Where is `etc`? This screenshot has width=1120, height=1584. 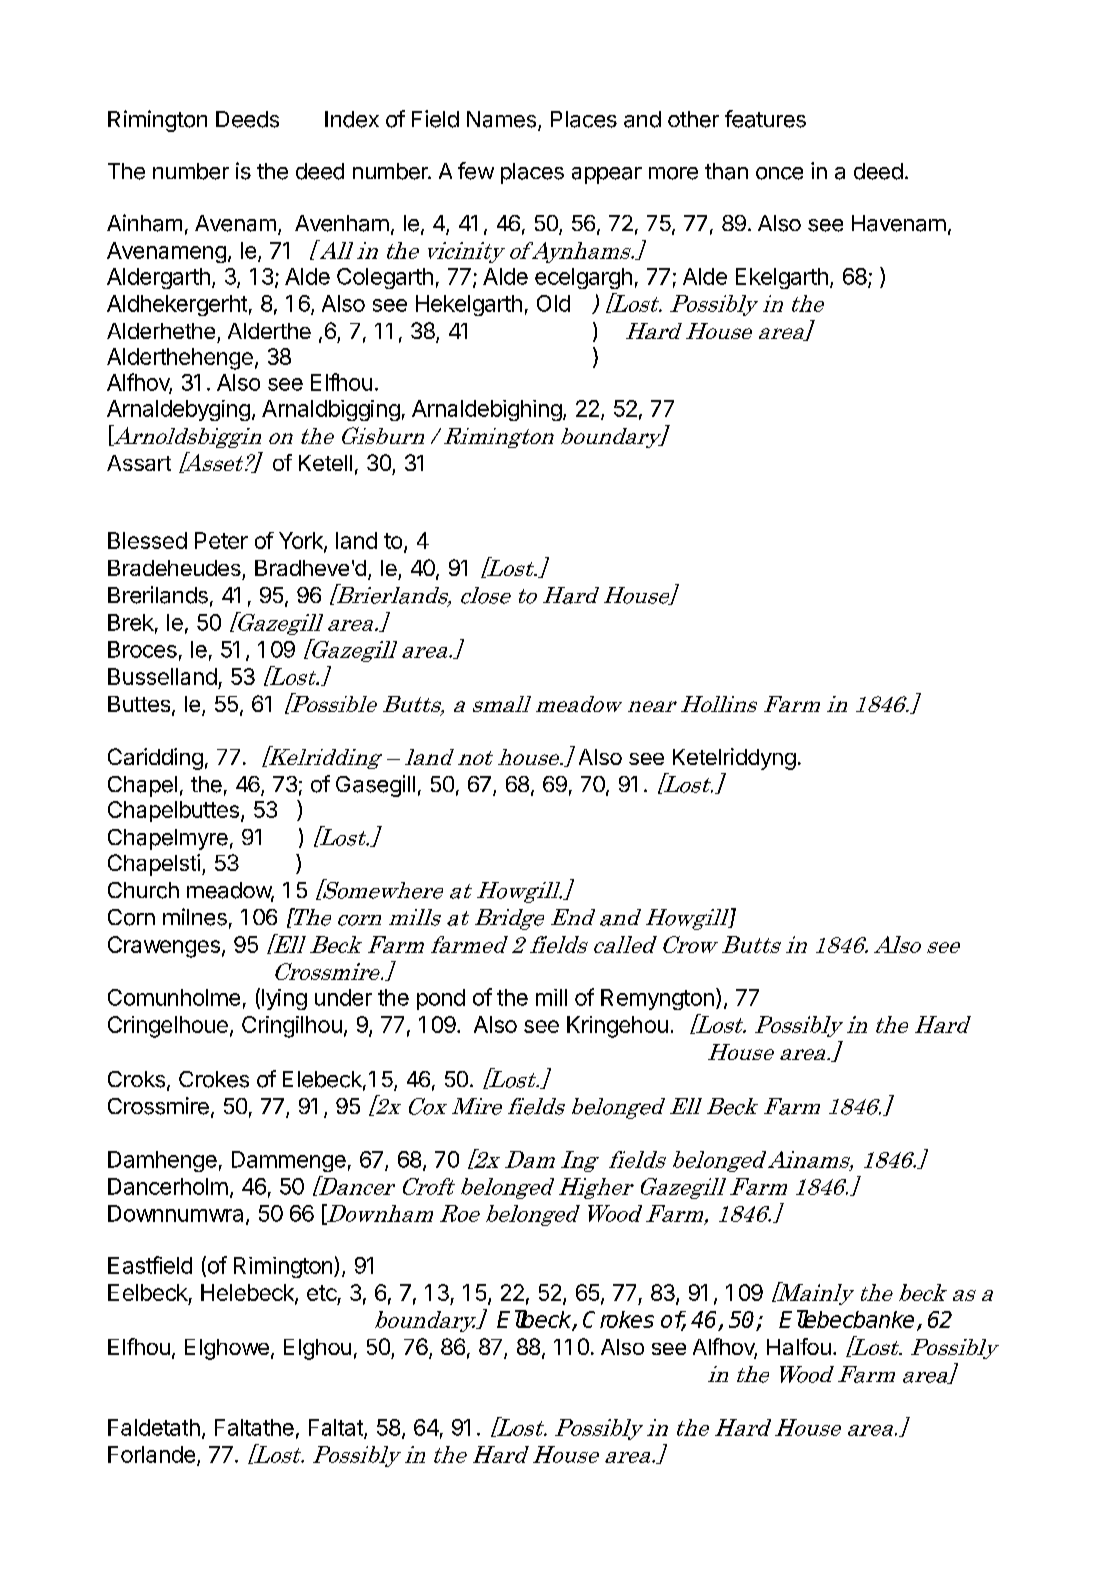
etc is located at coordinates (322, 1293).
